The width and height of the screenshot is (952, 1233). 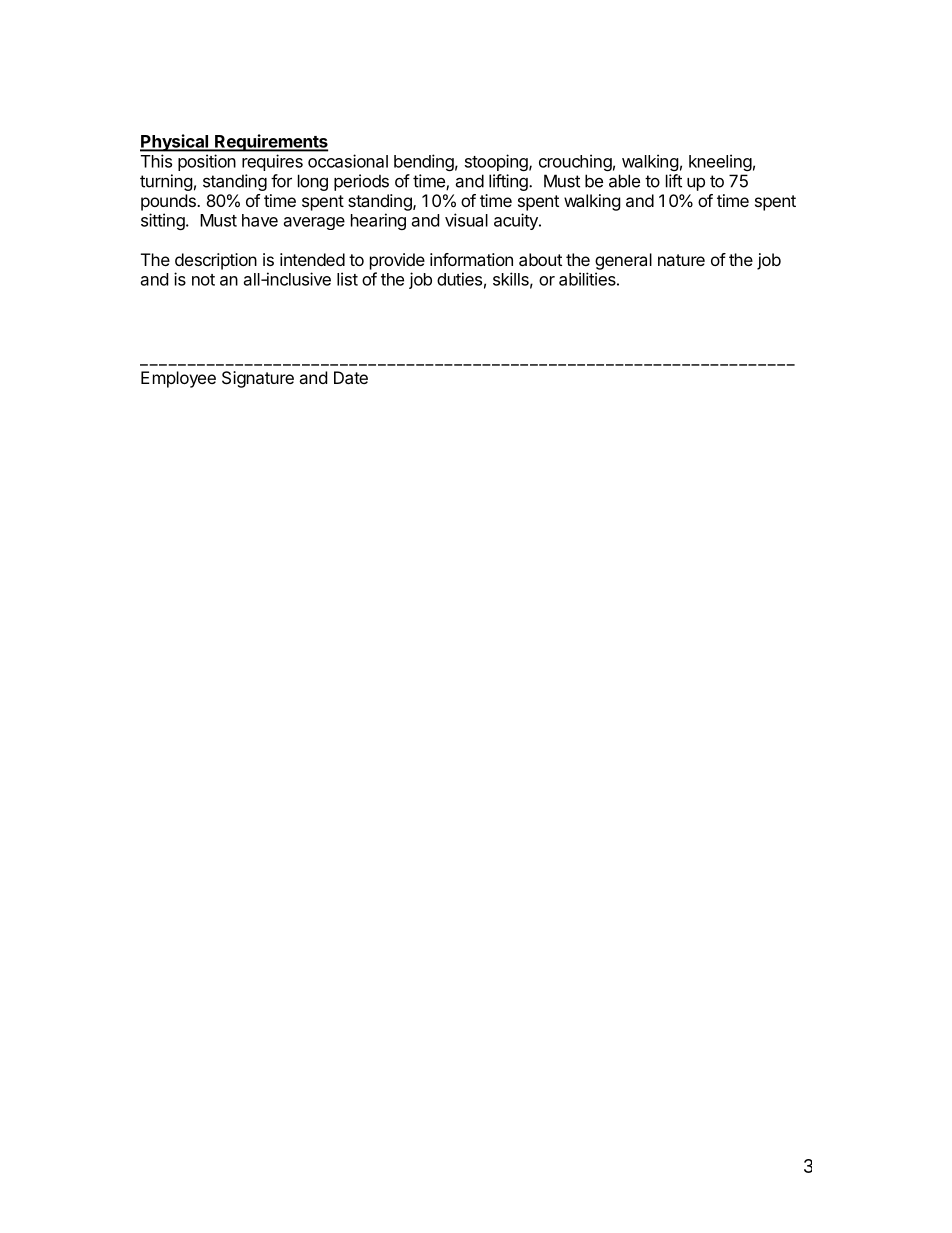 I want to click on about, so click(x=540, y=259).
